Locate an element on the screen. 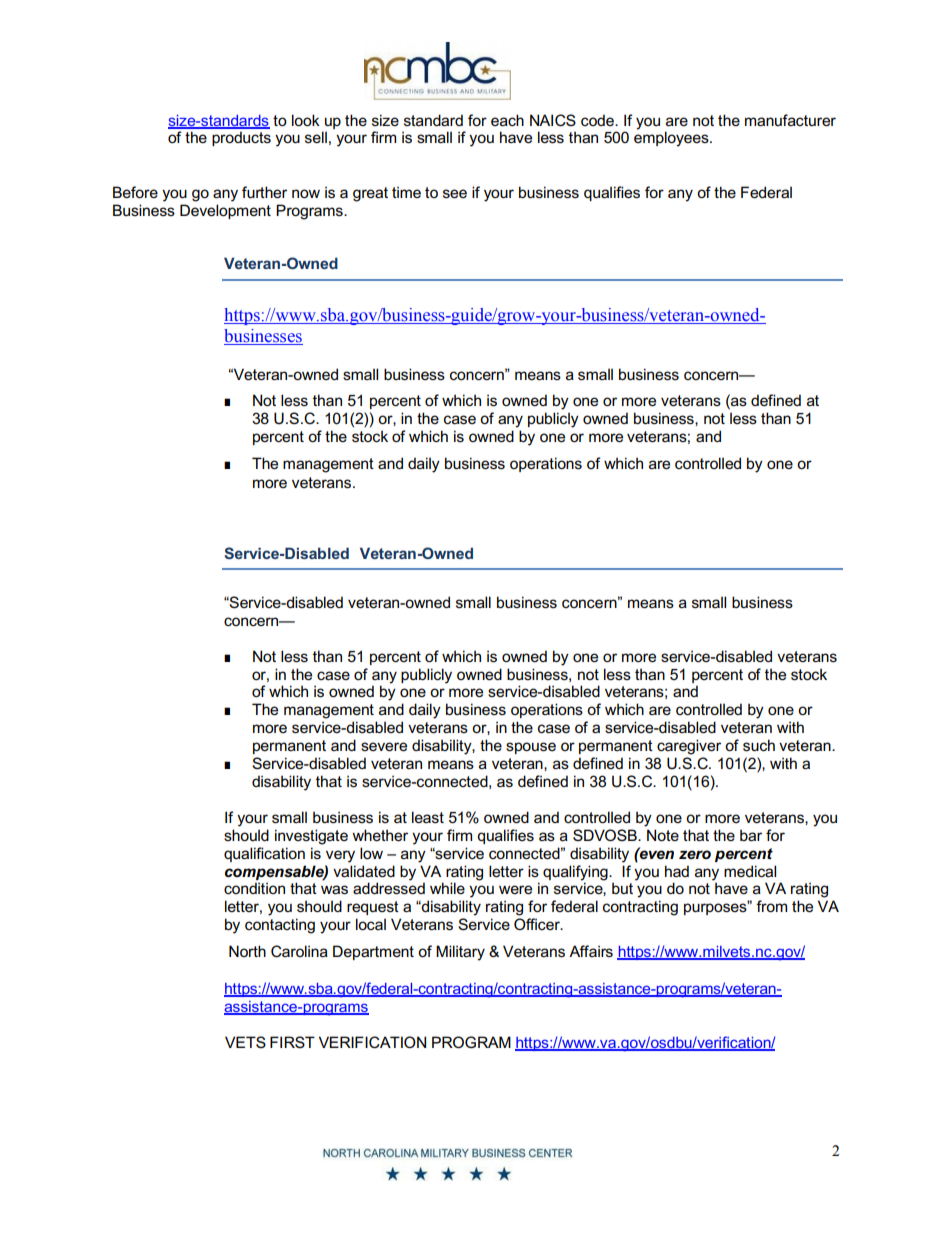 Image resolution: width=952 pixels, height=1233 pixels. each is located at coordinates (507, 120).
